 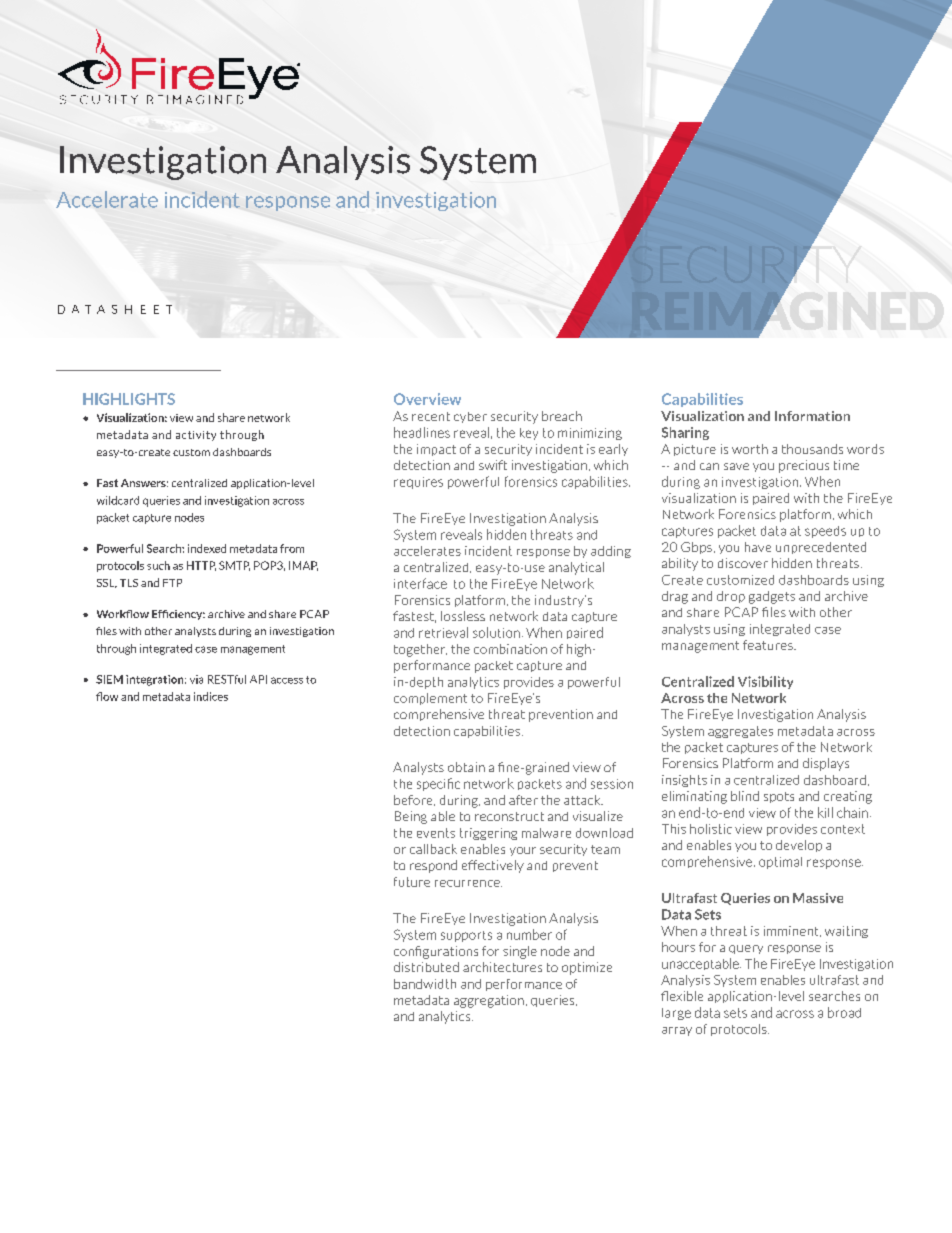 I want to click on broad, so click(x=844, y=1012).
